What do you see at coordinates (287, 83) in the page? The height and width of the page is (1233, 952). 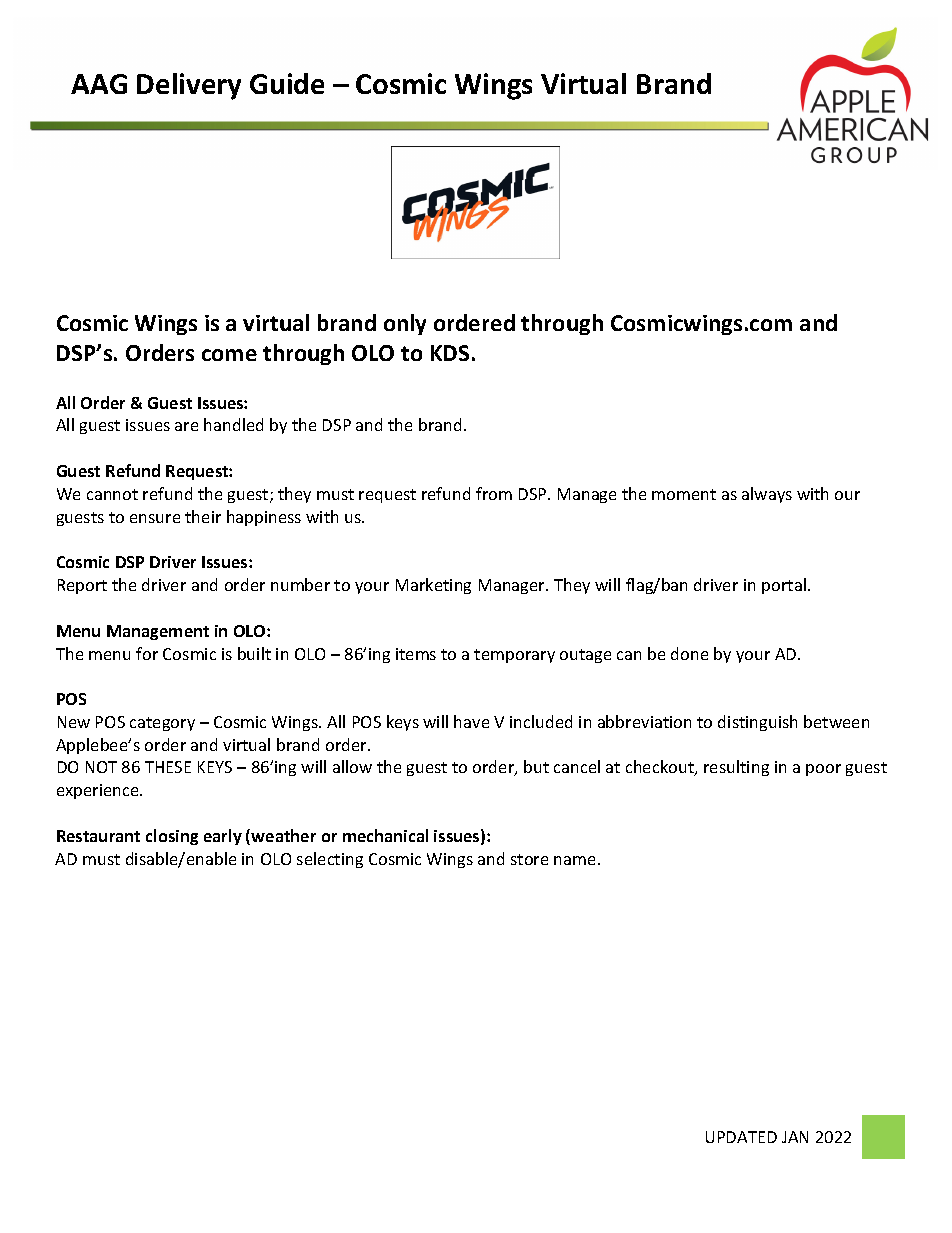 I see `Guide` at bounding box center [287, 83].
